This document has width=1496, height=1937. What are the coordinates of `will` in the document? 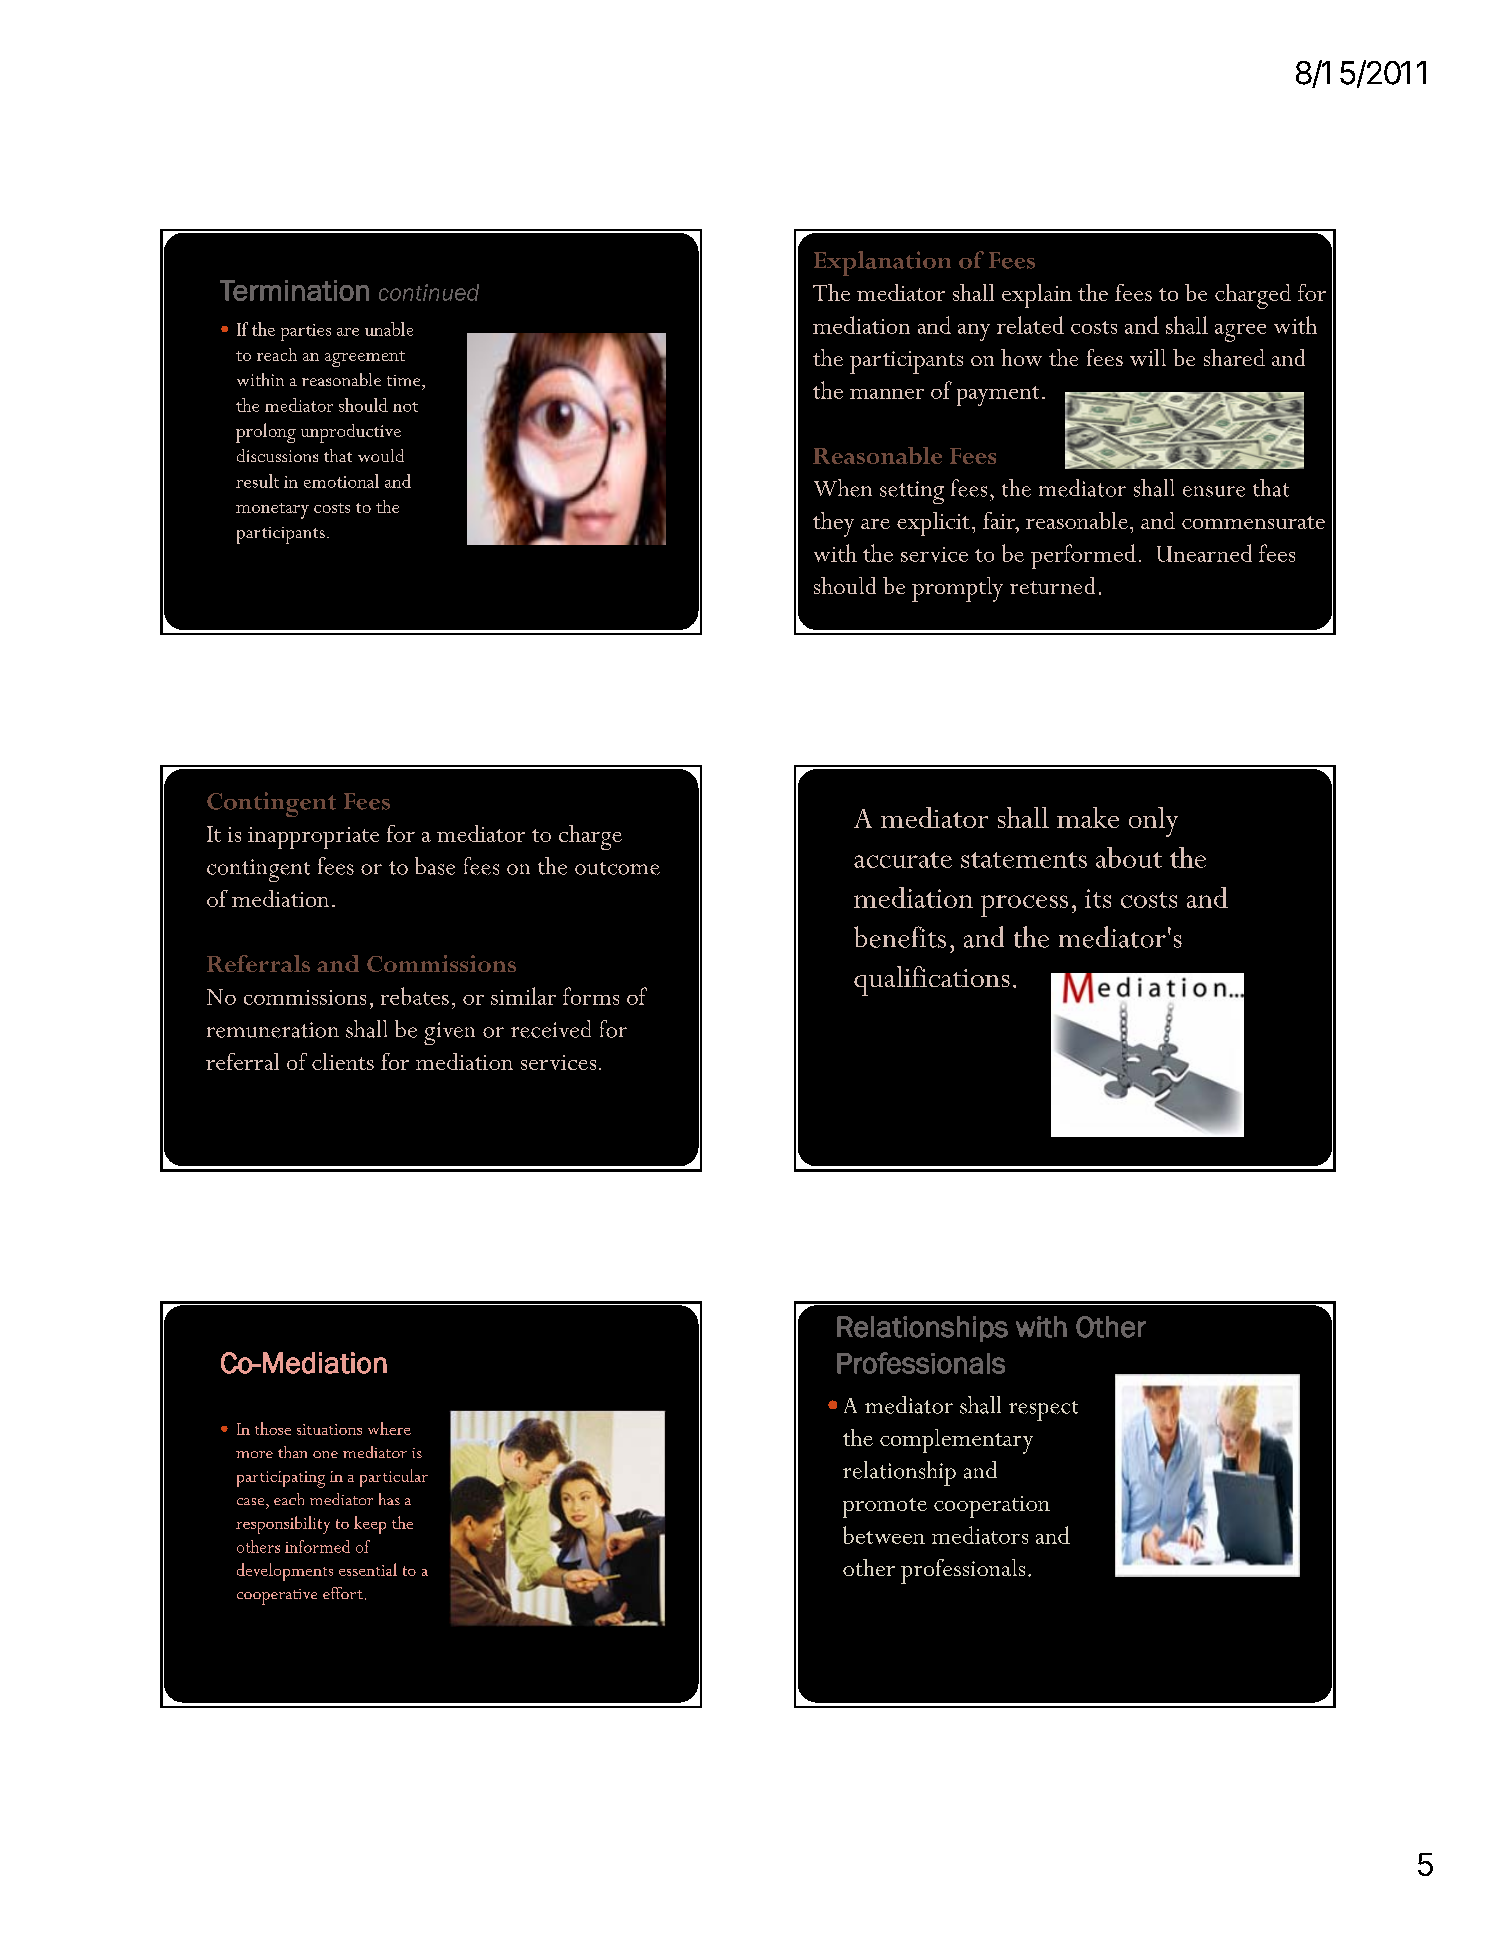 It's located at (1148, 357).
